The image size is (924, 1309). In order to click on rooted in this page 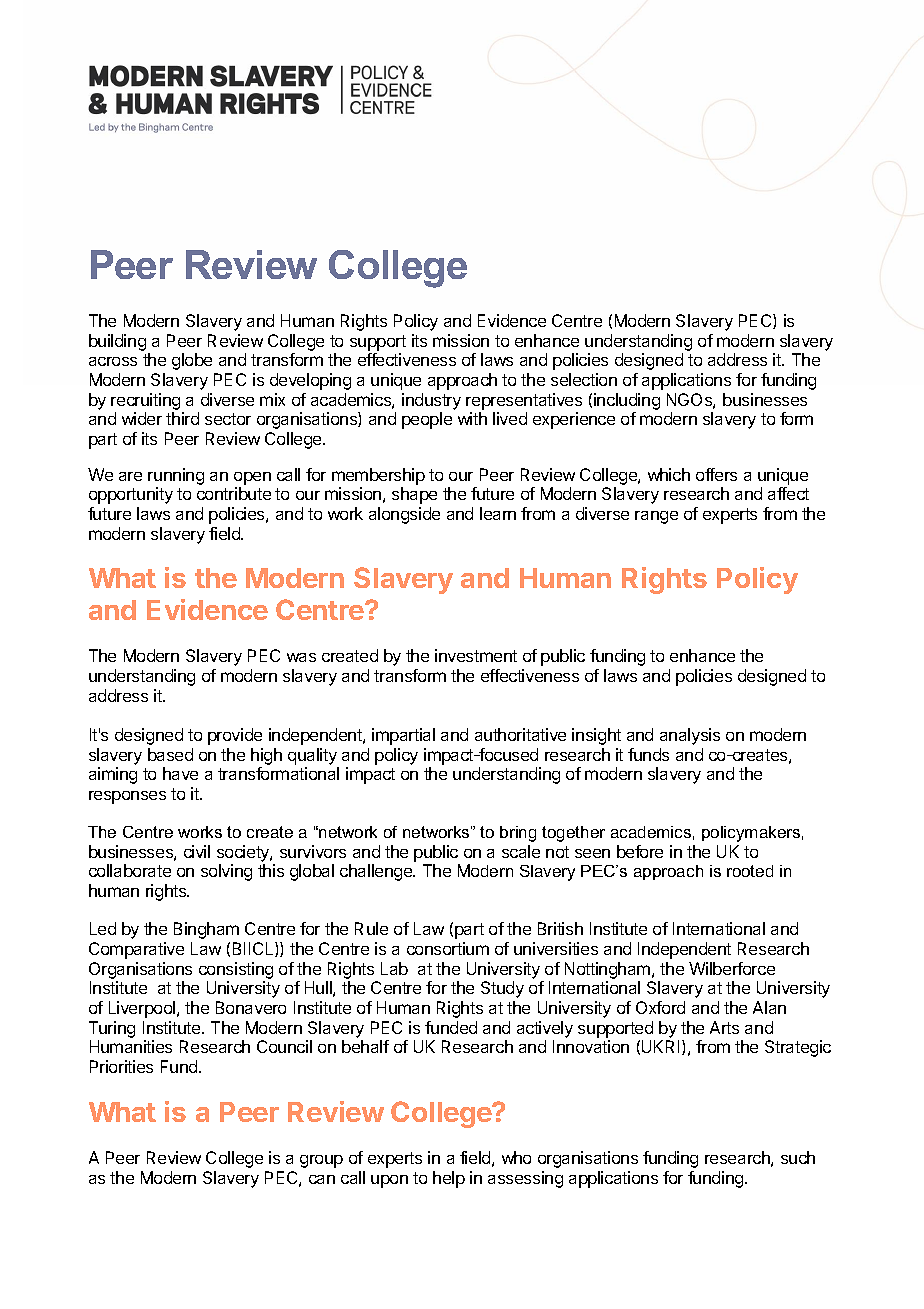, I will do `click(750, 871)`.
